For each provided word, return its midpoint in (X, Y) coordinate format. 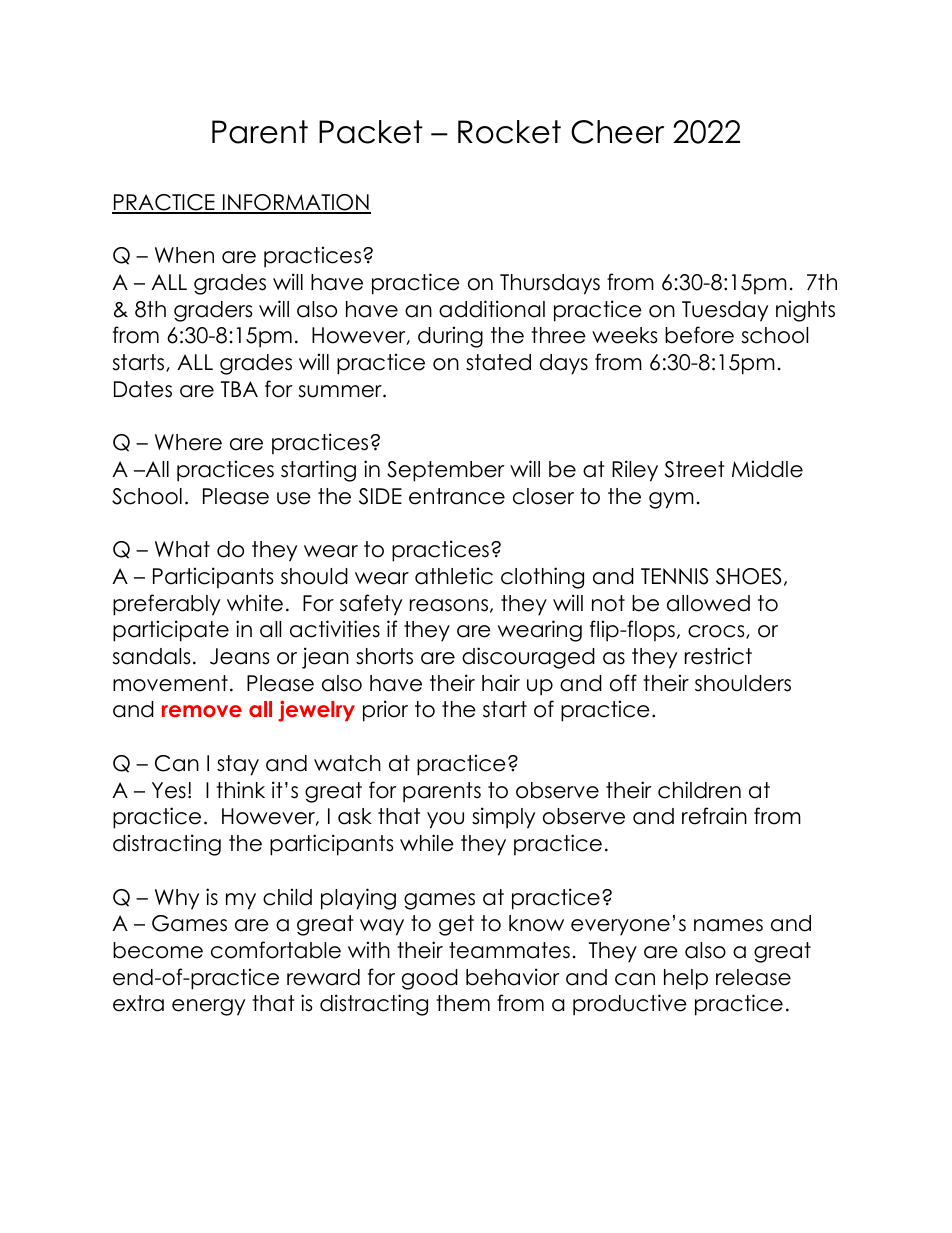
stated (498, 362)
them (463, 1003)
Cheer (617, 132)
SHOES (748, 576)
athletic (454, 576)
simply (503, 818)
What (182, 549)
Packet (371, 132)
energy (208, 1007)
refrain (714, 816)
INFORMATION (296, 203)
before (699, 335)
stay (238, 765)
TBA (239, 389)
